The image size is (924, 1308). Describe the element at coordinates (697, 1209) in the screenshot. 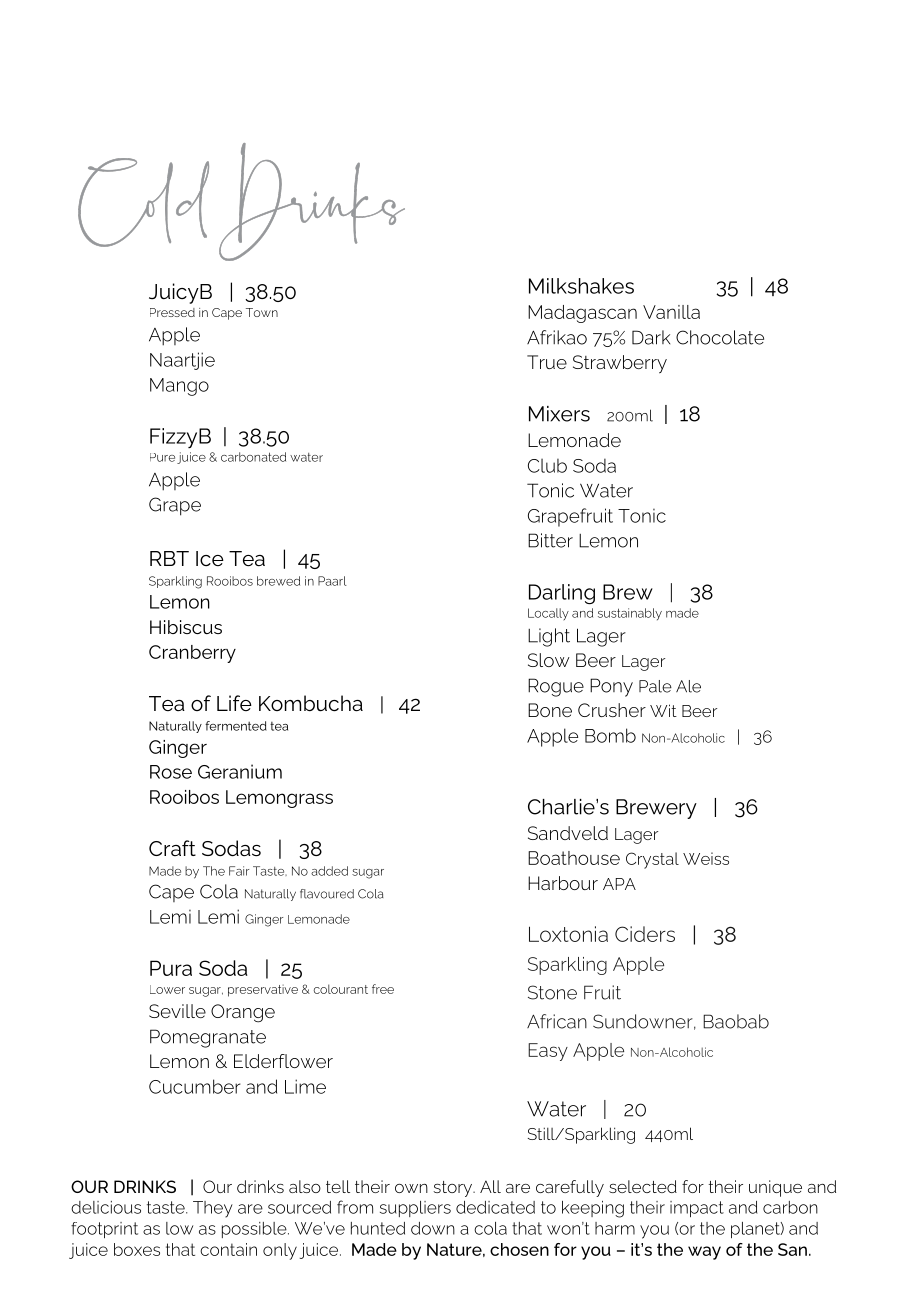

I see `impact` at that location.
